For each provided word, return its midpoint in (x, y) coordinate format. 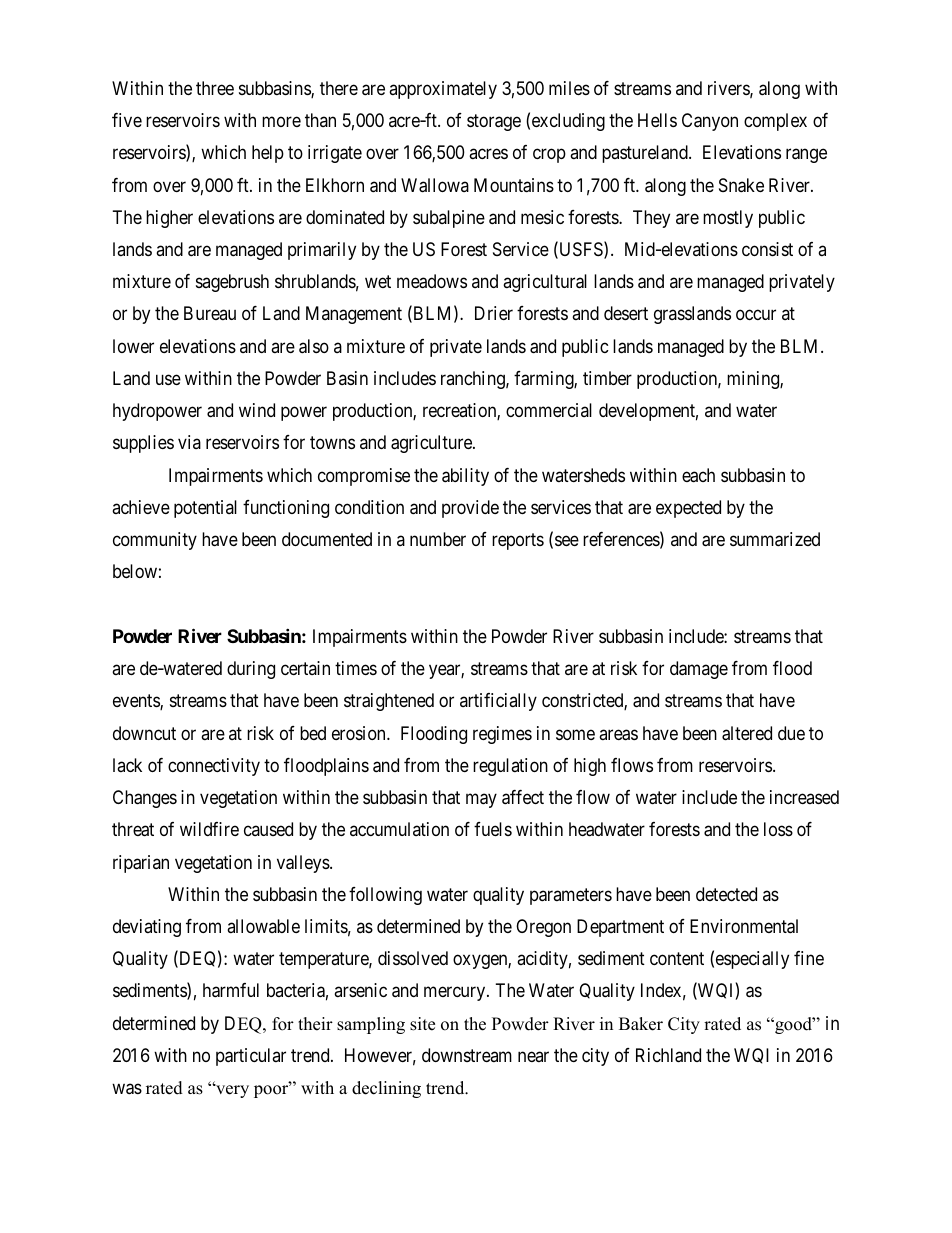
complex (775, 122)
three (215, 88)
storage (494, 122)
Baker (641, 1024)
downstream (467, 1055)
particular (251, 1057)
